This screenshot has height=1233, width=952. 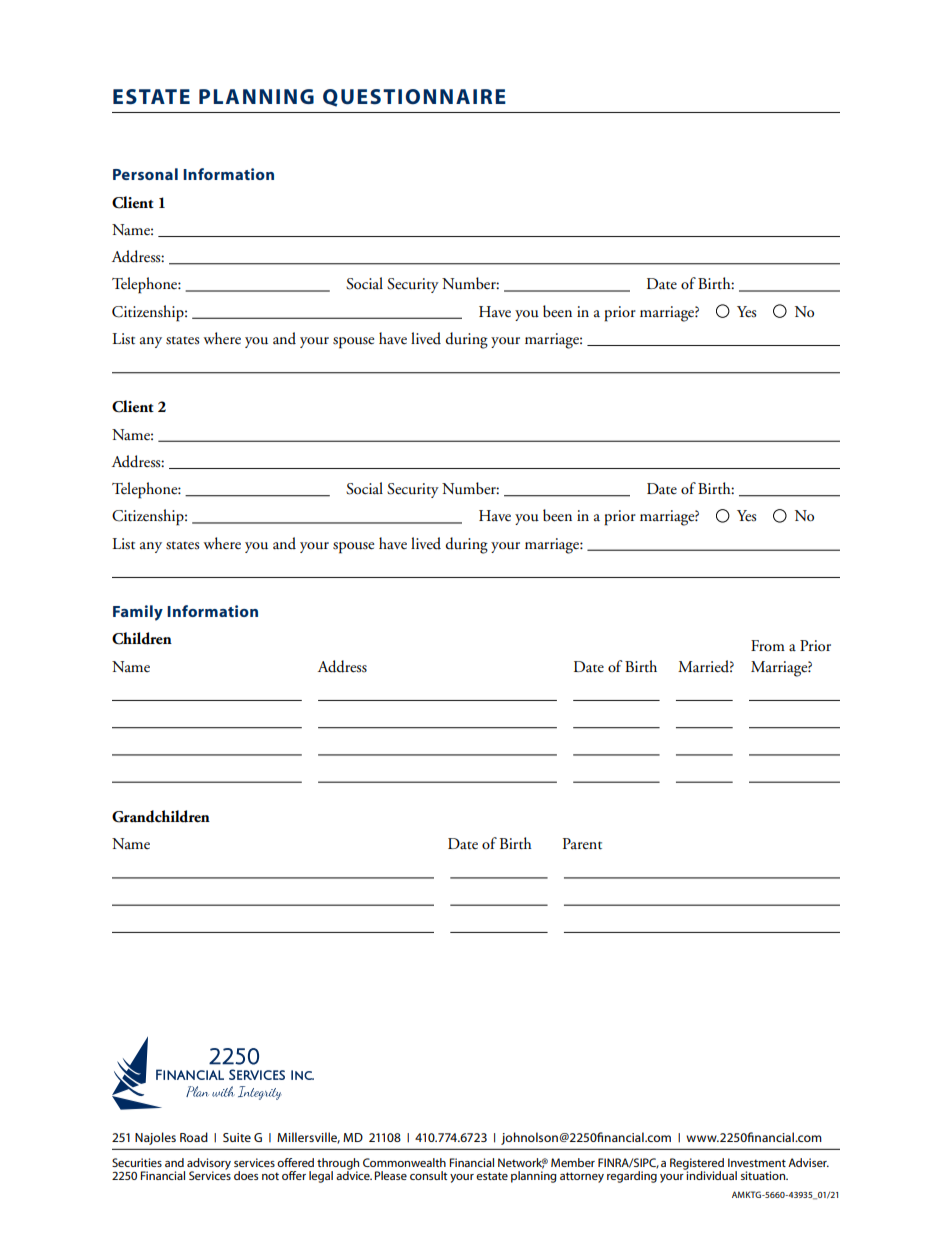 What do you see at coordinates (414, 98) in the screenshot?
I see `QUESTIONNAIRE` at bounding box center [414, 98].
